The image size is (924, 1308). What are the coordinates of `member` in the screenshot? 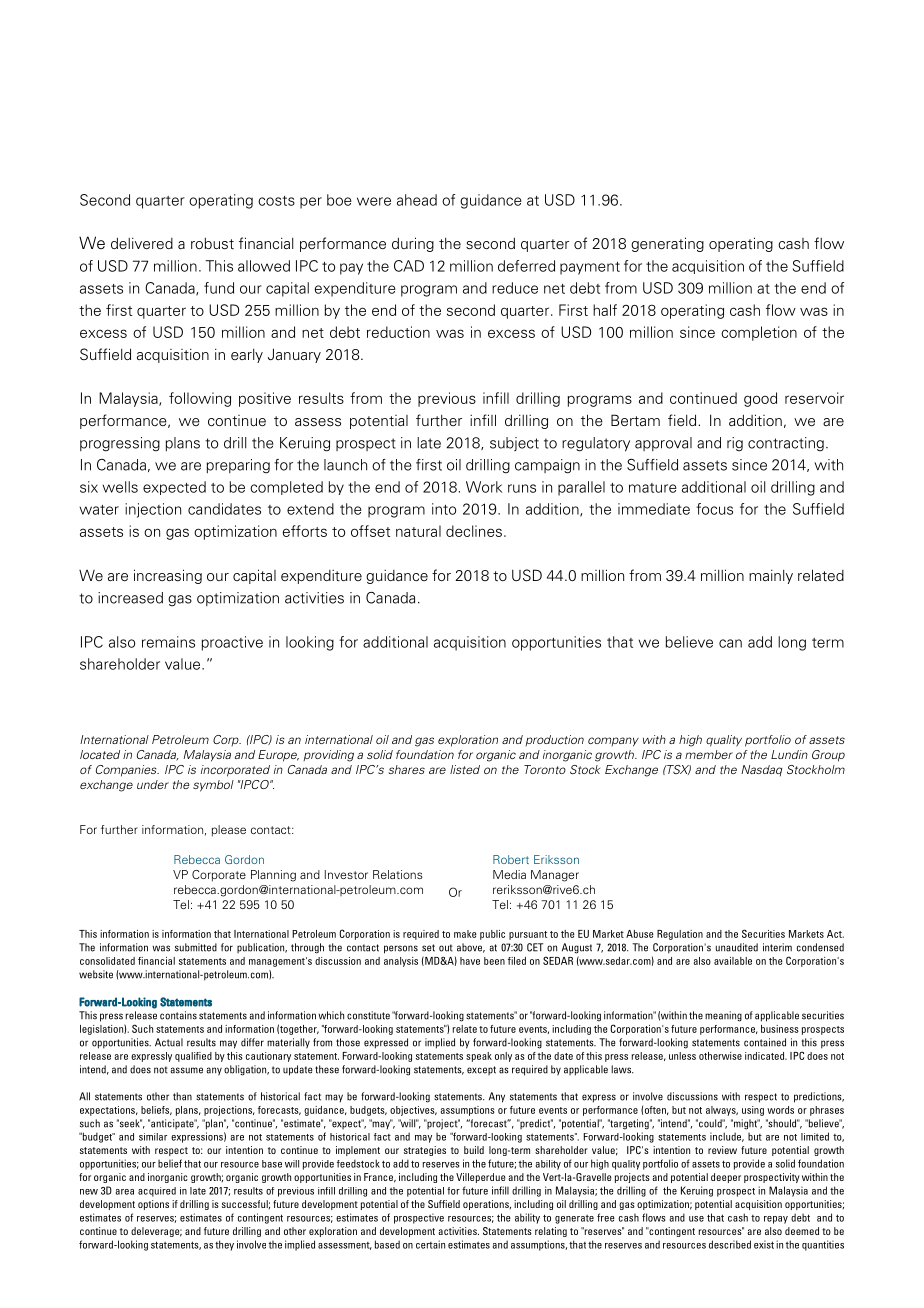 It's located at (709, 754).
